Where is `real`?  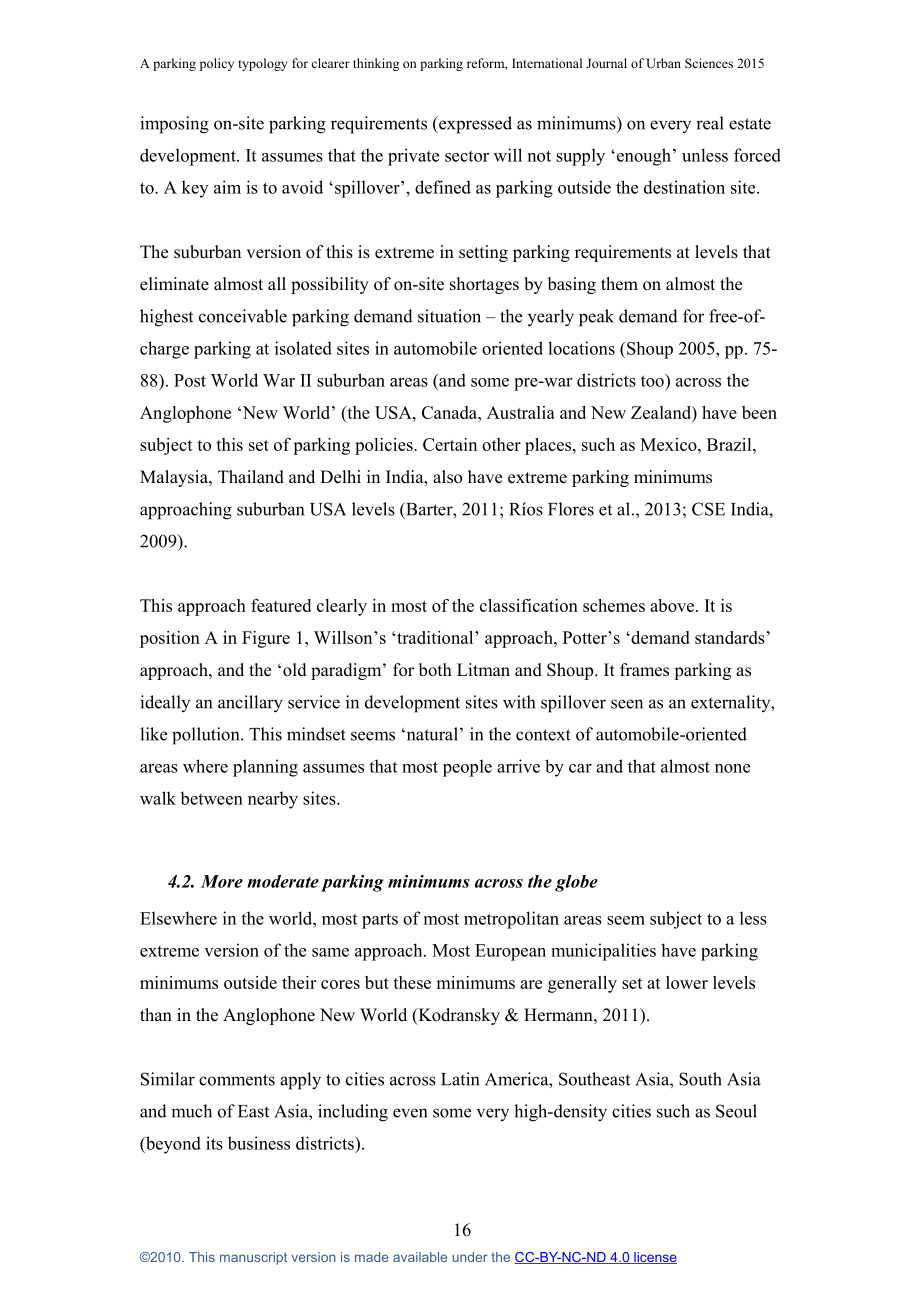 real is located at coordinates (710, 123).
